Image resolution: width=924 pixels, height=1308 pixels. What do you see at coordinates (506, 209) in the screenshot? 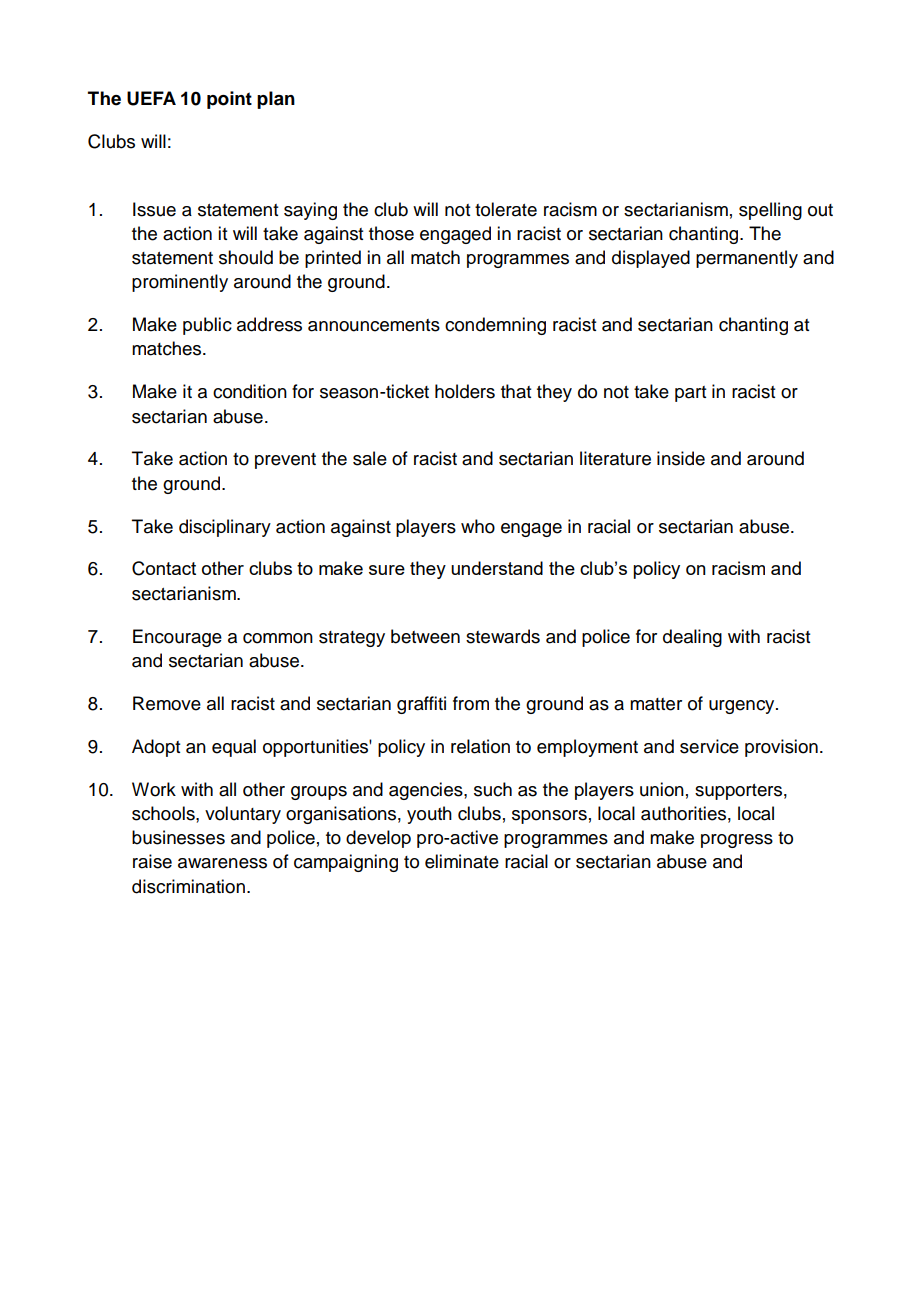
I see `tolerate` at bounding box center [506, 209].
